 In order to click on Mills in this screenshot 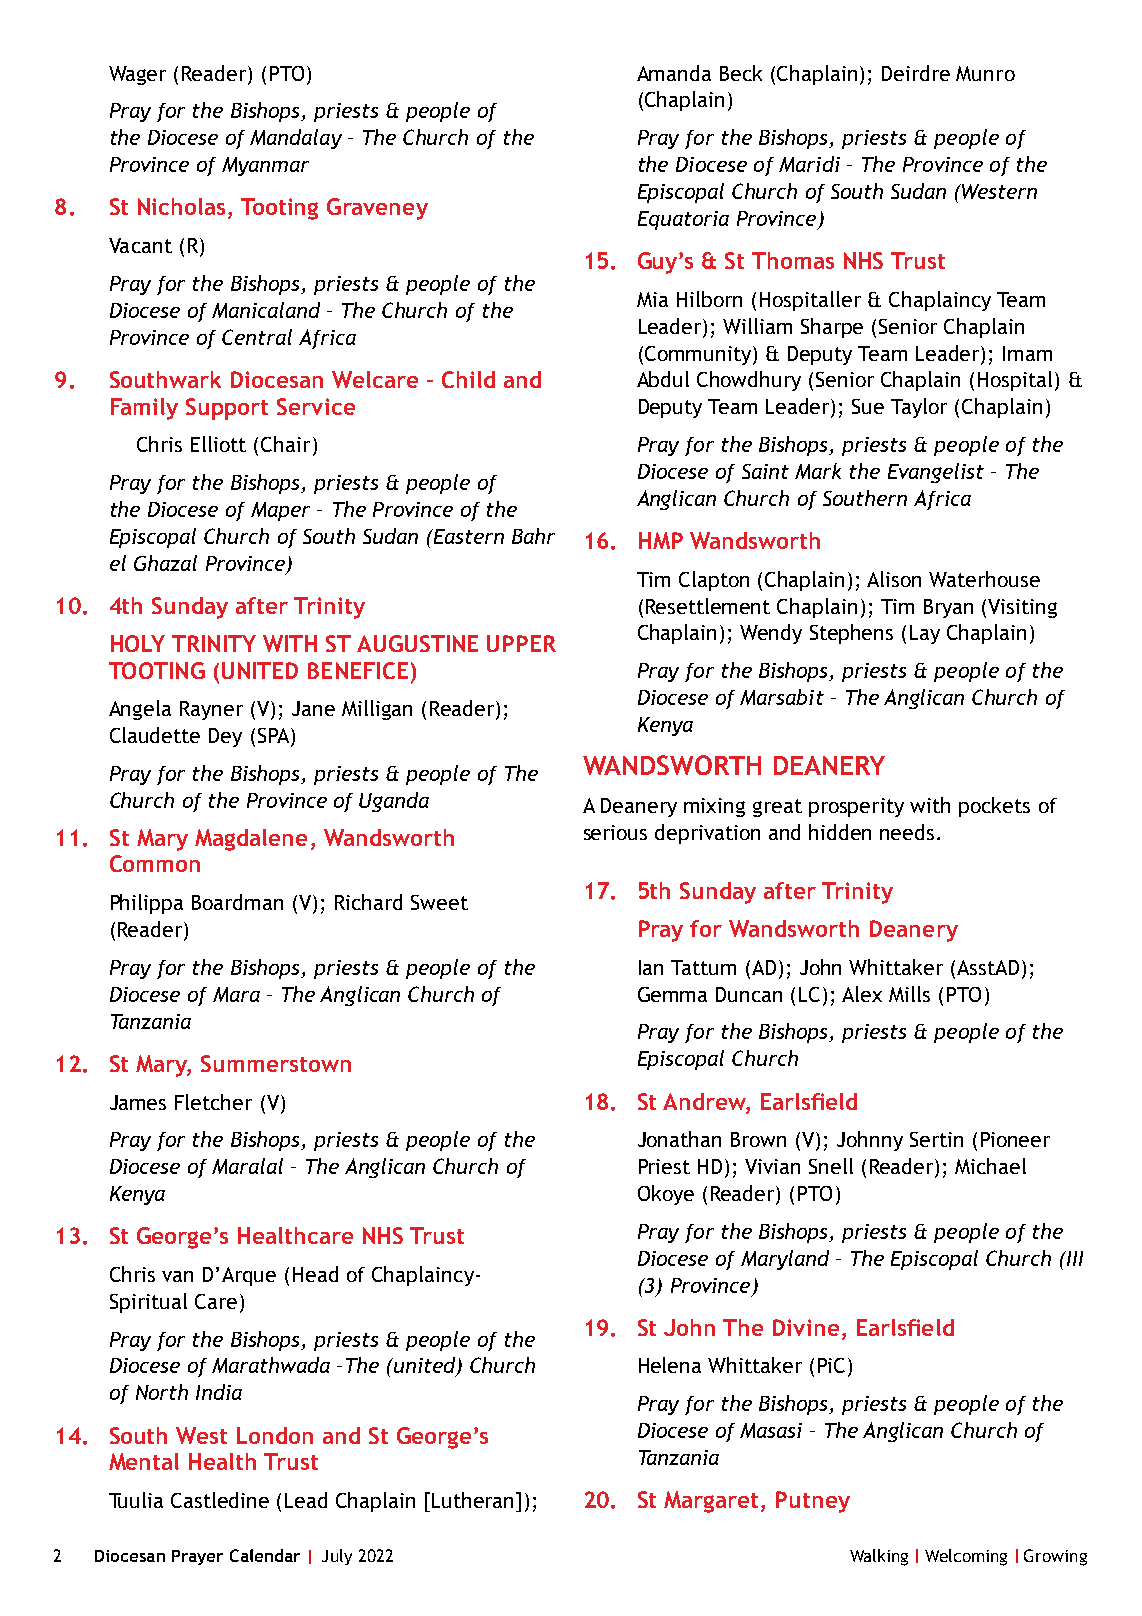, I will do `click(909, 994)`.
